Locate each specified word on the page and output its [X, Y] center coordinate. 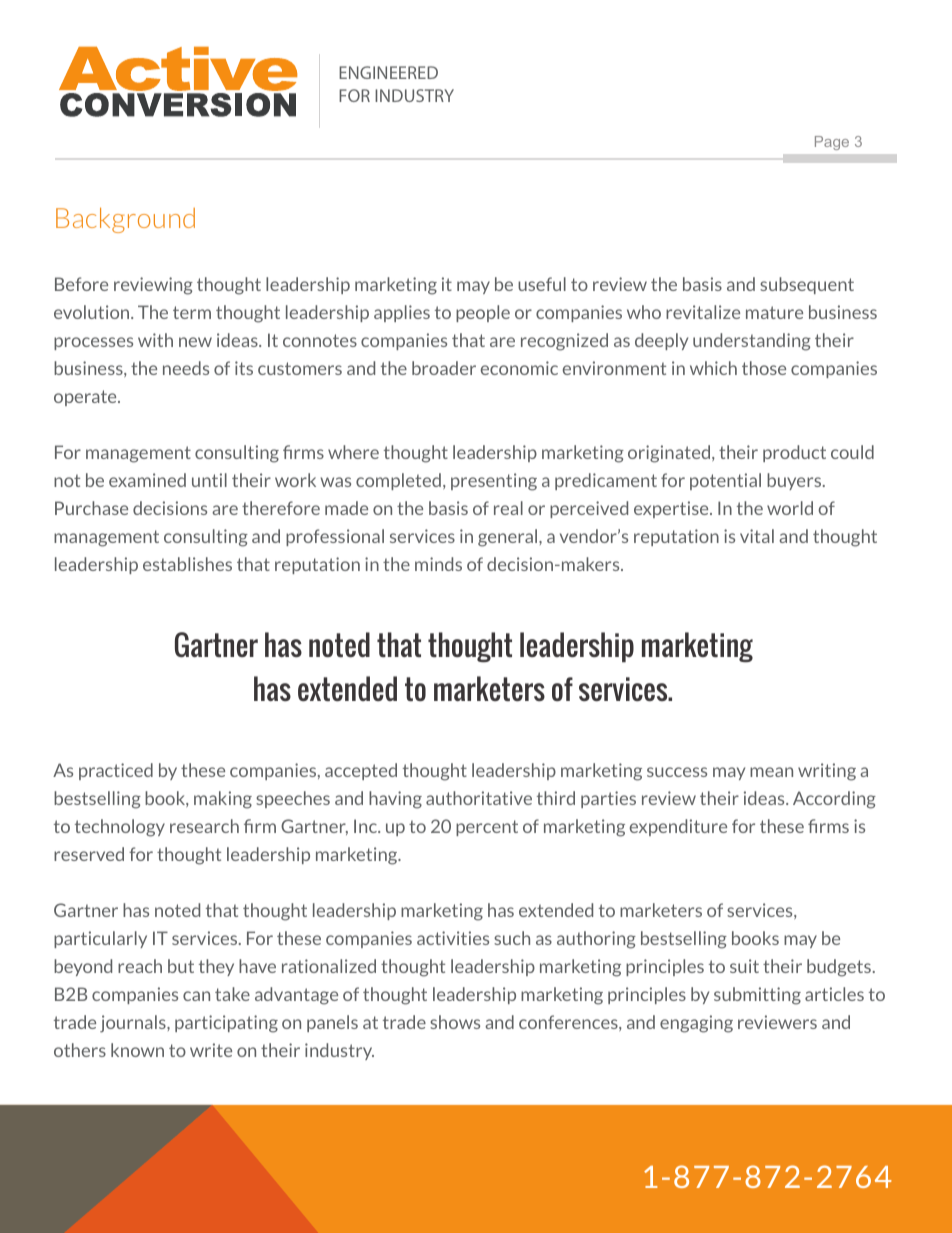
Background [125, 220]
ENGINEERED [388, 72]
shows [455, 1022]
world [790, 508]
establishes [187, 564]
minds [438, 564]
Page [832, 143]
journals [134, 1024]
